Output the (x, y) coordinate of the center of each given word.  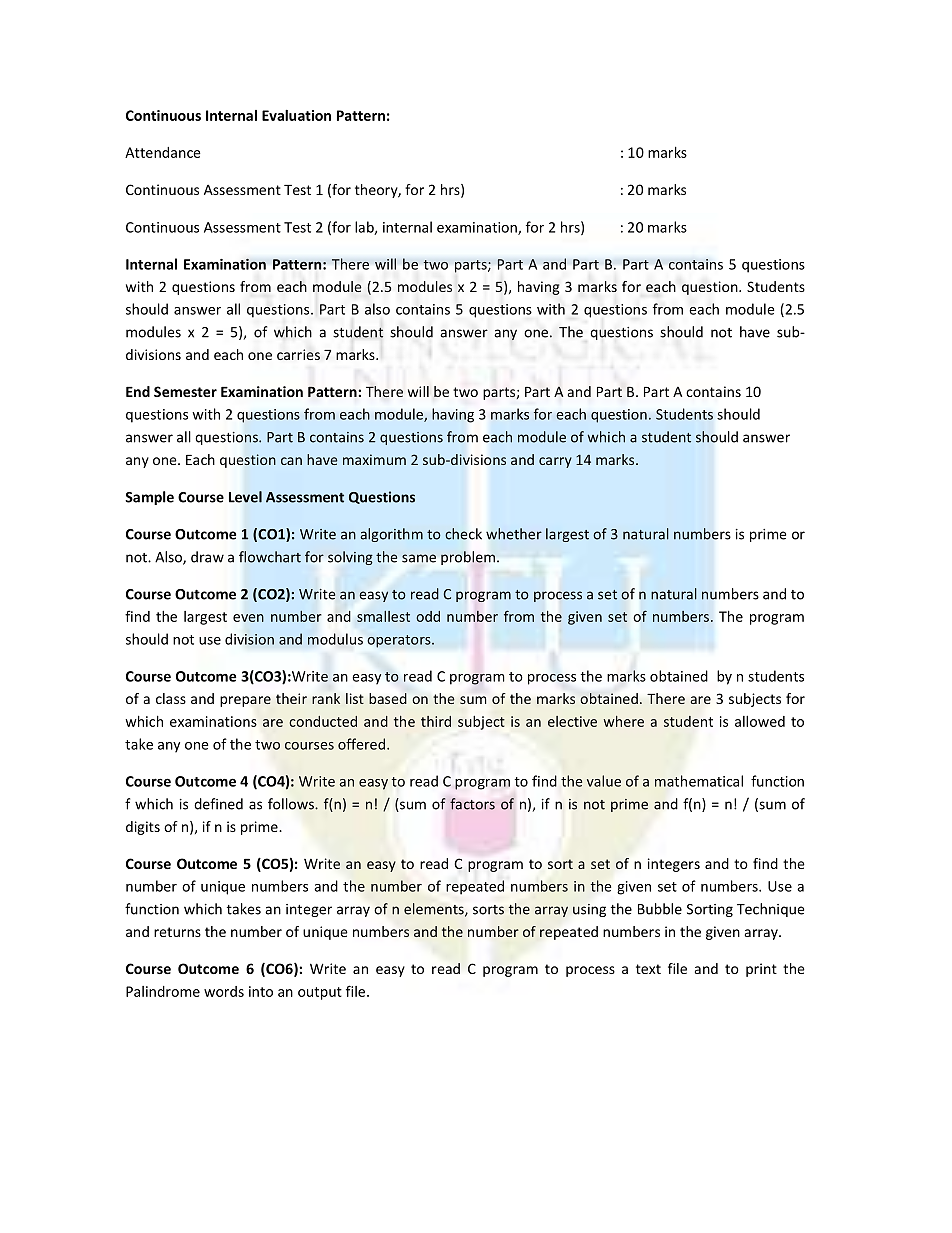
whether (514, 534)
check (463, 534)
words (224, 991)
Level (245, 497)
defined (218, 804)
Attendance (163, 152)
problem (469, 558)
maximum (374, 459)
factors (472, 804)
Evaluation (296, 115)
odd (428, 616)
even (248, 618)
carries (298, 354)
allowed (760, 721)
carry (555, 462)
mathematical (699, 781)
